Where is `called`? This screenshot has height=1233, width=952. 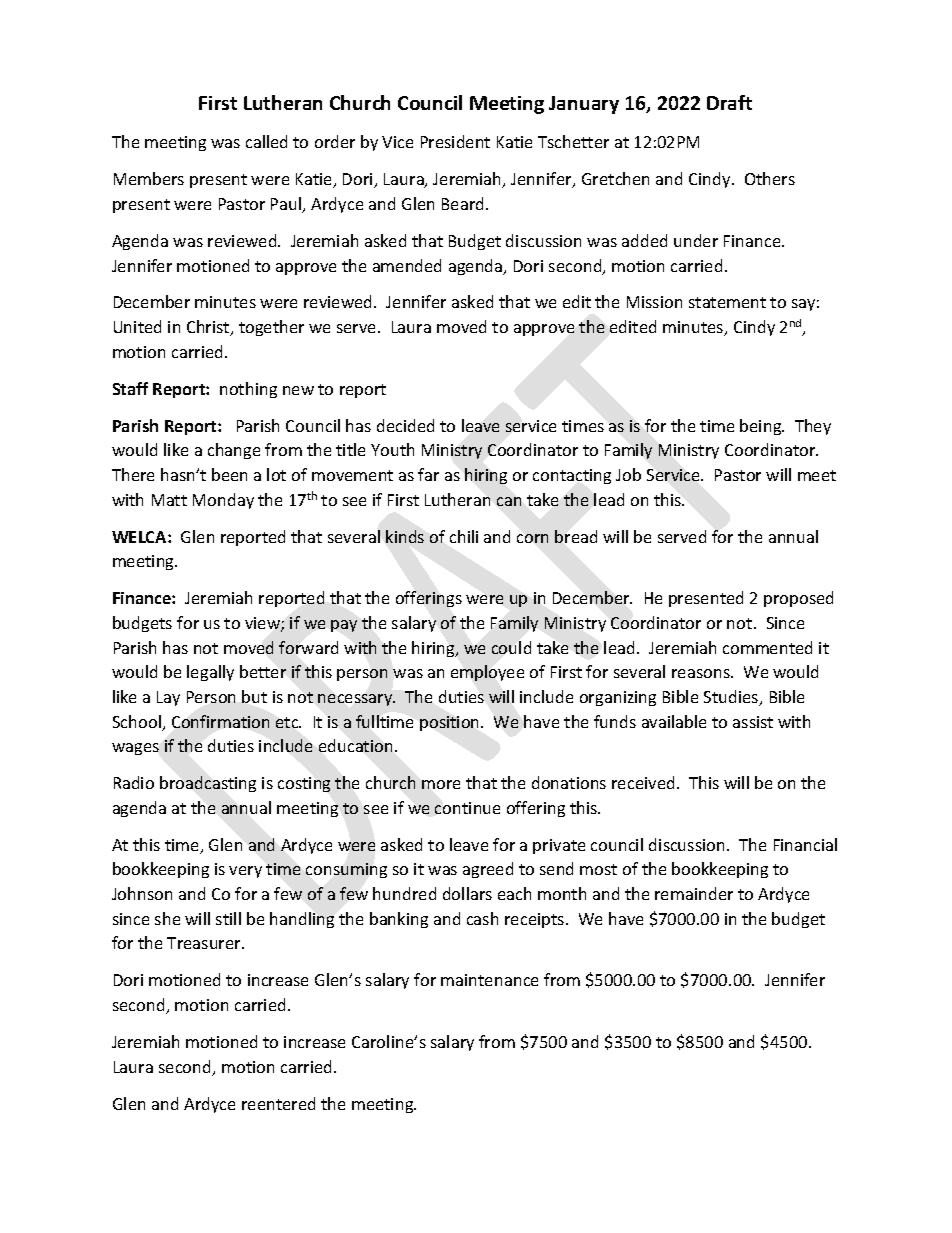
called is located at coordinates (266, 141).
